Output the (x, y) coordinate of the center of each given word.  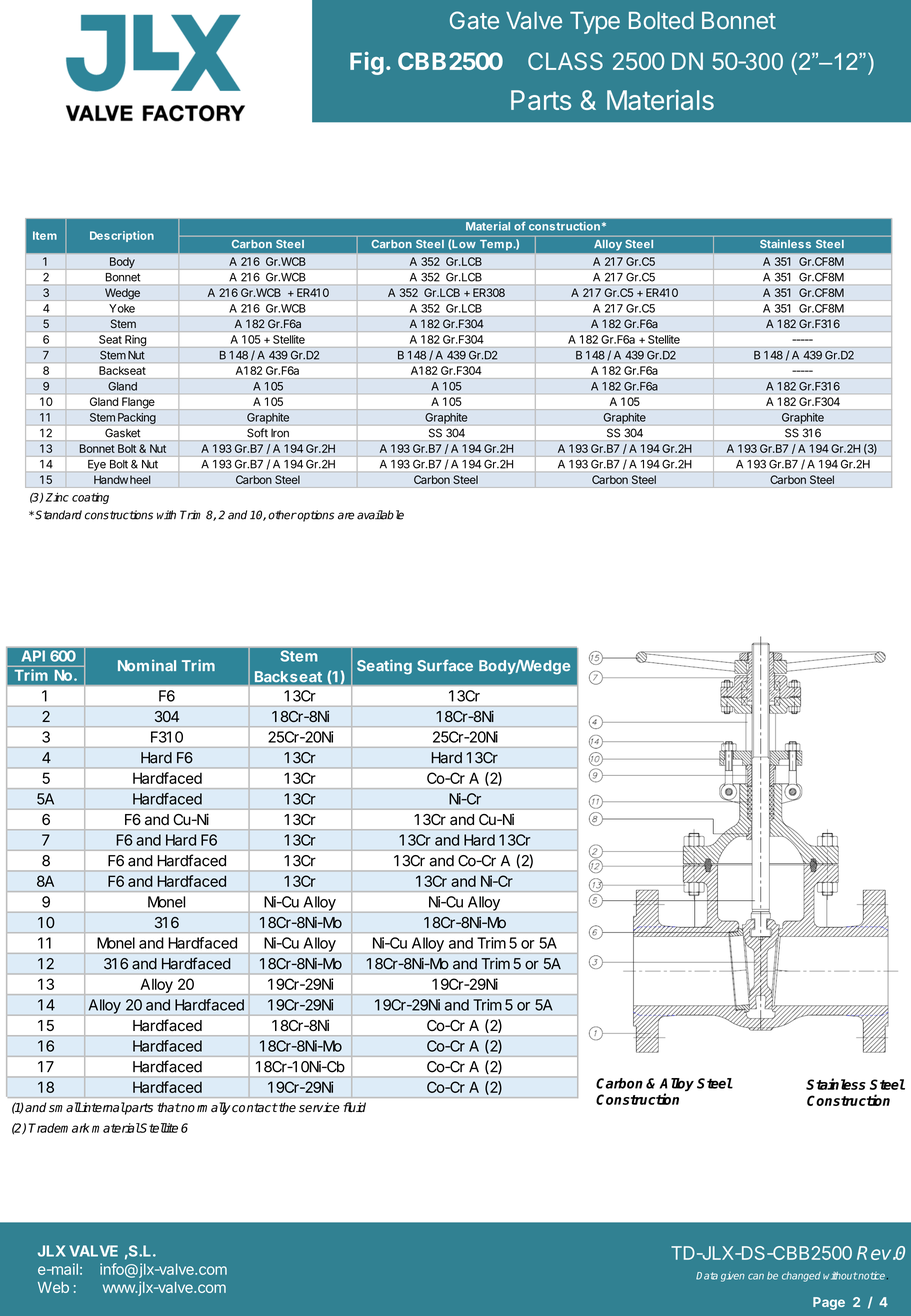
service (319, 1107)
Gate (474, 20)
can (756, 1276)
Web (53, 1287)
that (169, 1107)
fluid (354, 1107)
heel (140, 479)
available (380, 515)
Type (595, 23)
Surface (445, 665)
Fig (367, 63)
